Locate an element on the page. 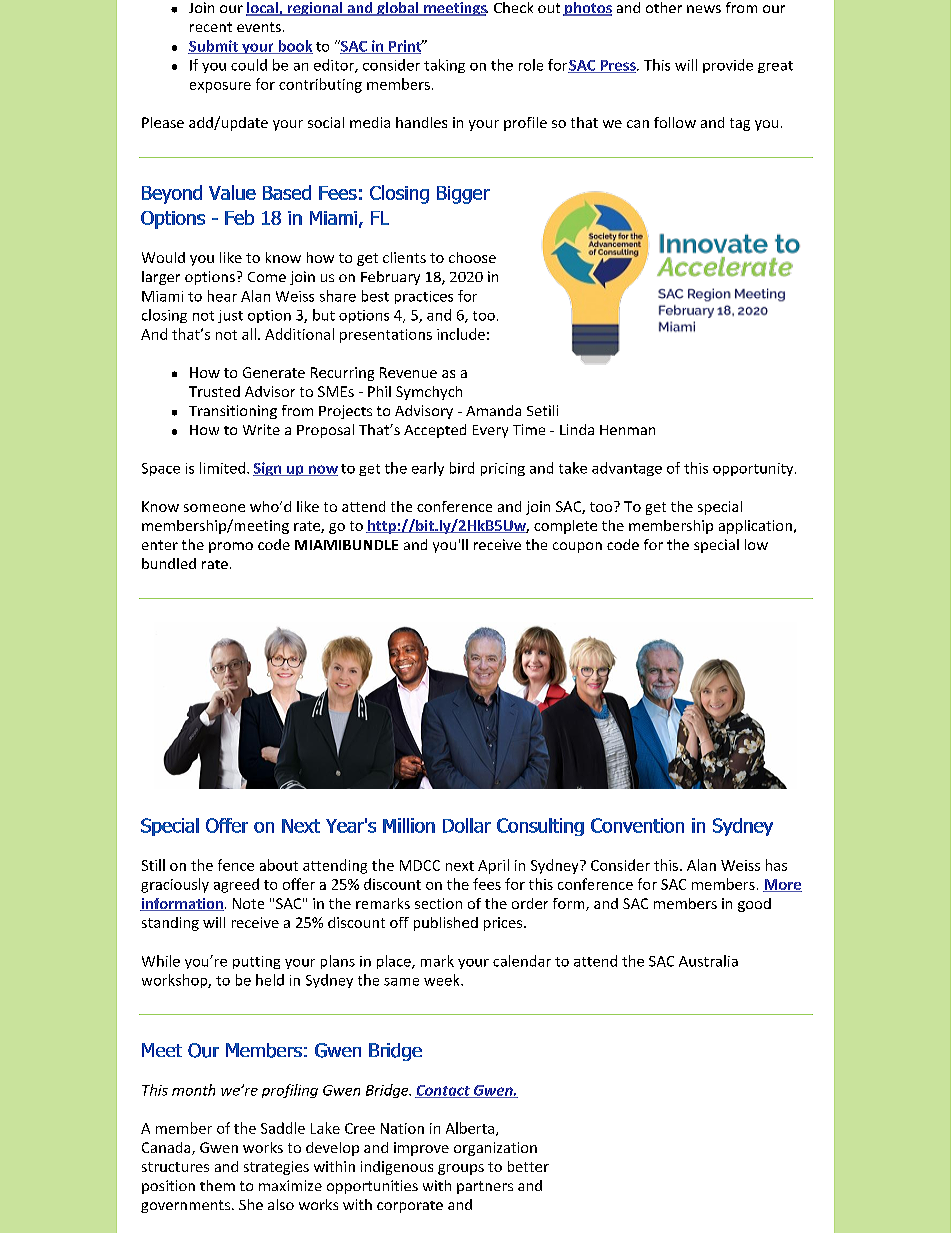 The width and height of the image is (952, 1233). them is located at coordinates (217, 1185).
